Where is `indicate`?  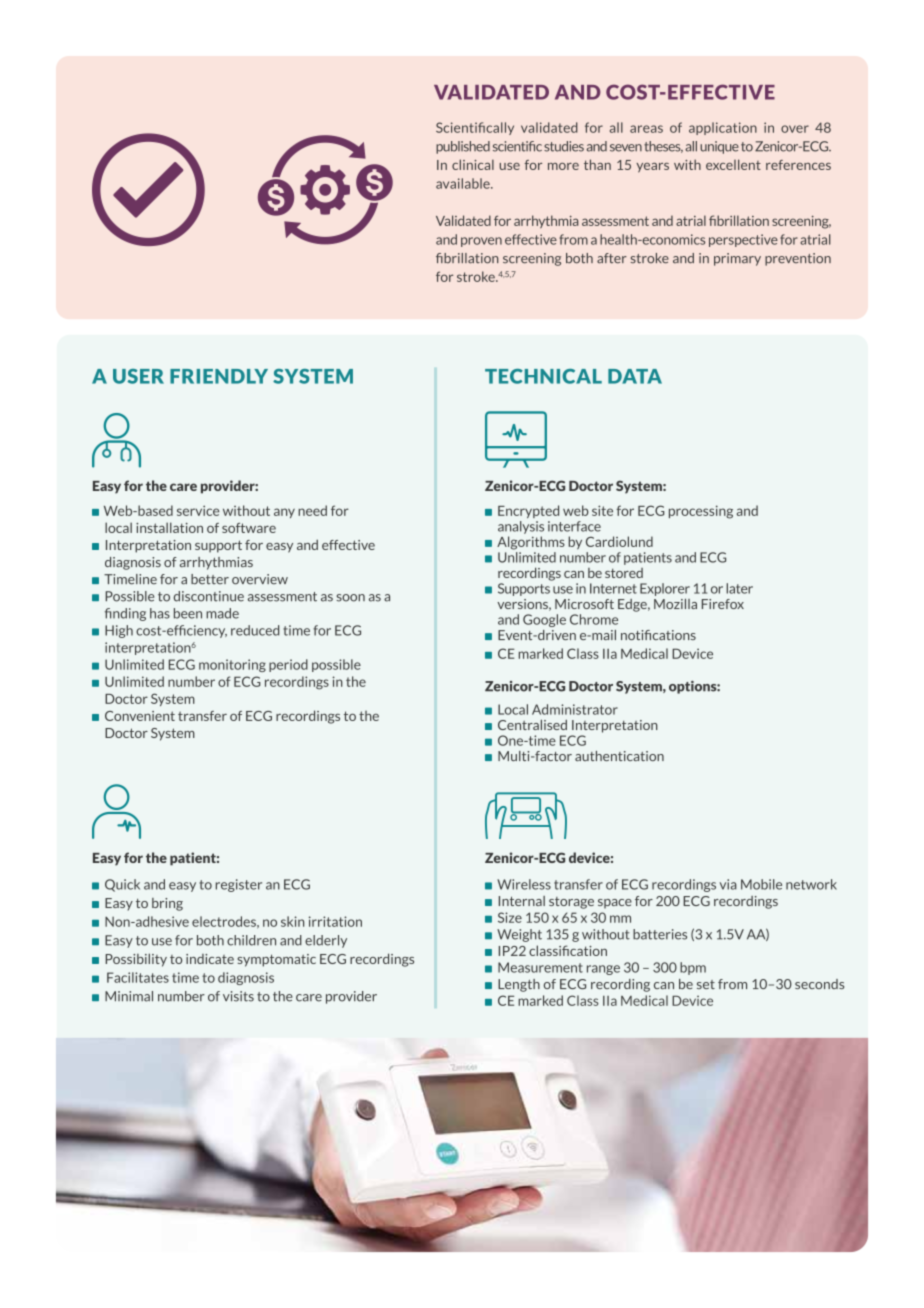
indicate is located at coordinates (210, 959).
